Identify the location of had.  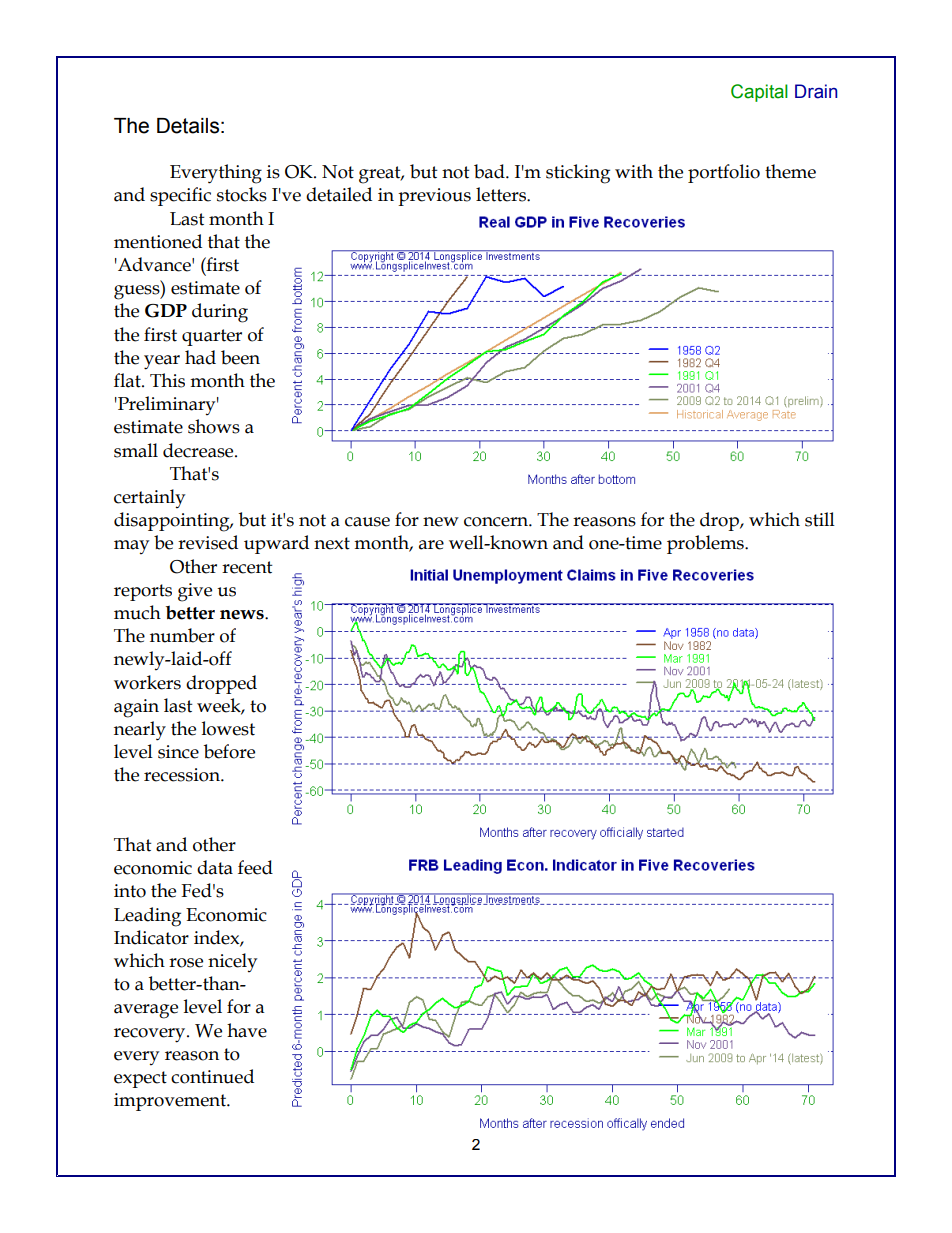
(200, 357).
